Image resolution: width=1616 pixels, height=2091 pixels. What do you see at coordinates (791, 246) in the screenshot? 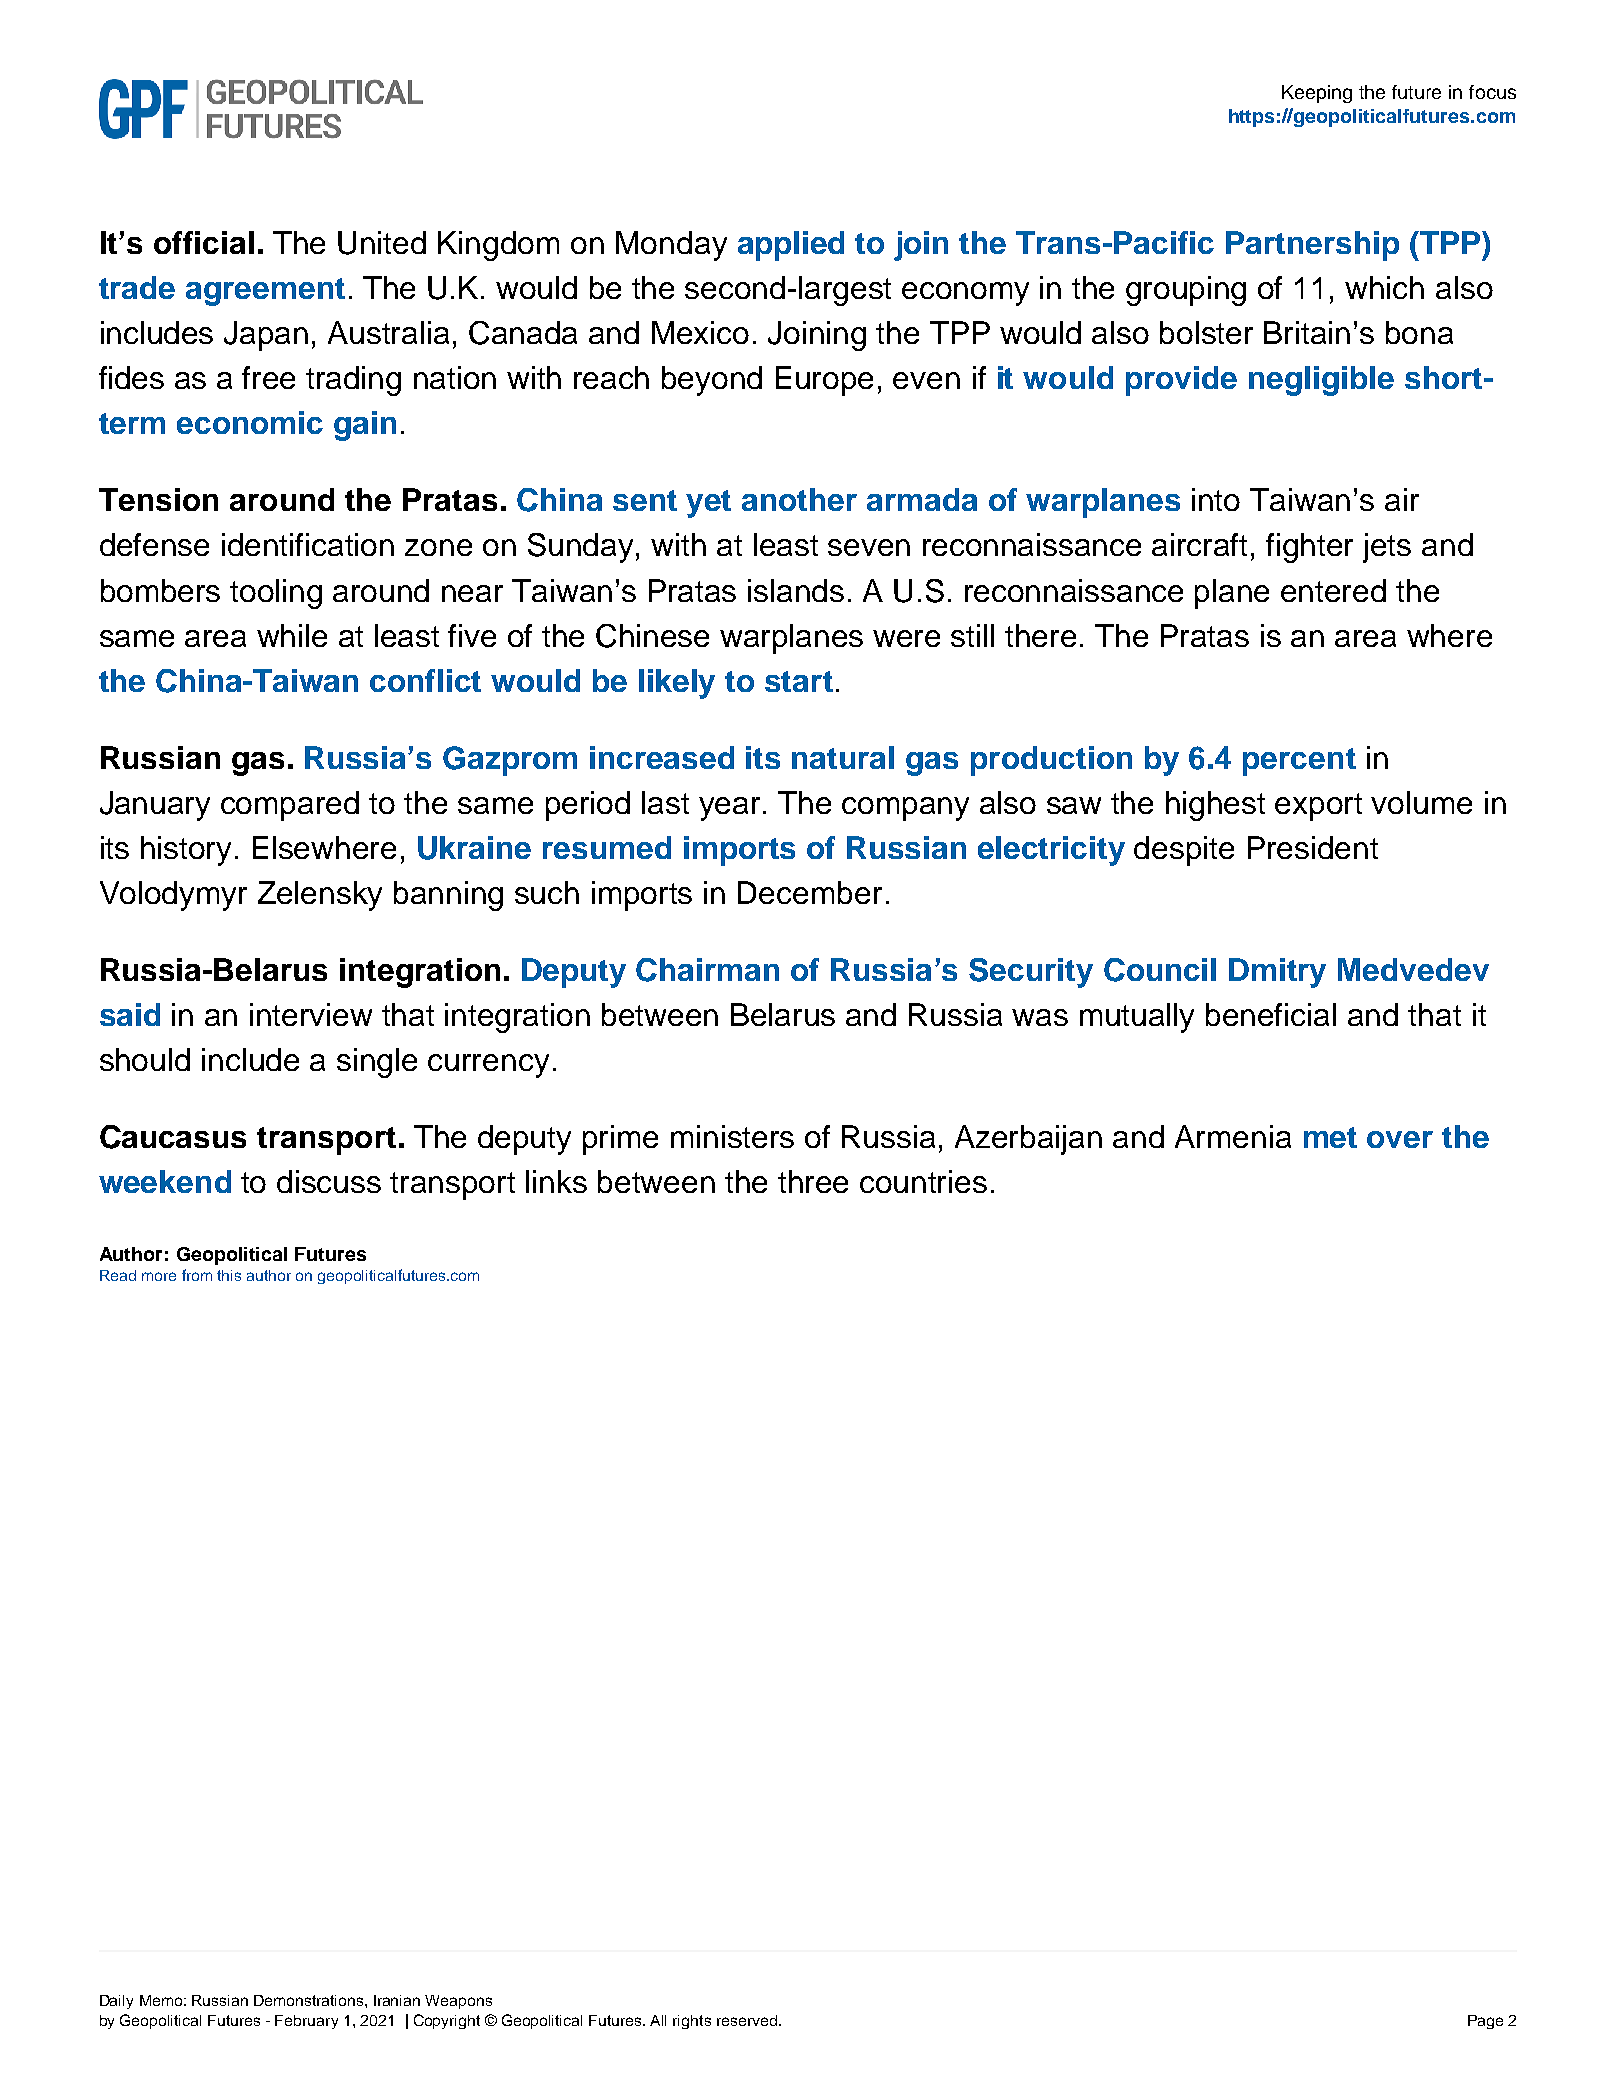
I see `applied` at bounding box center [791, 246].
